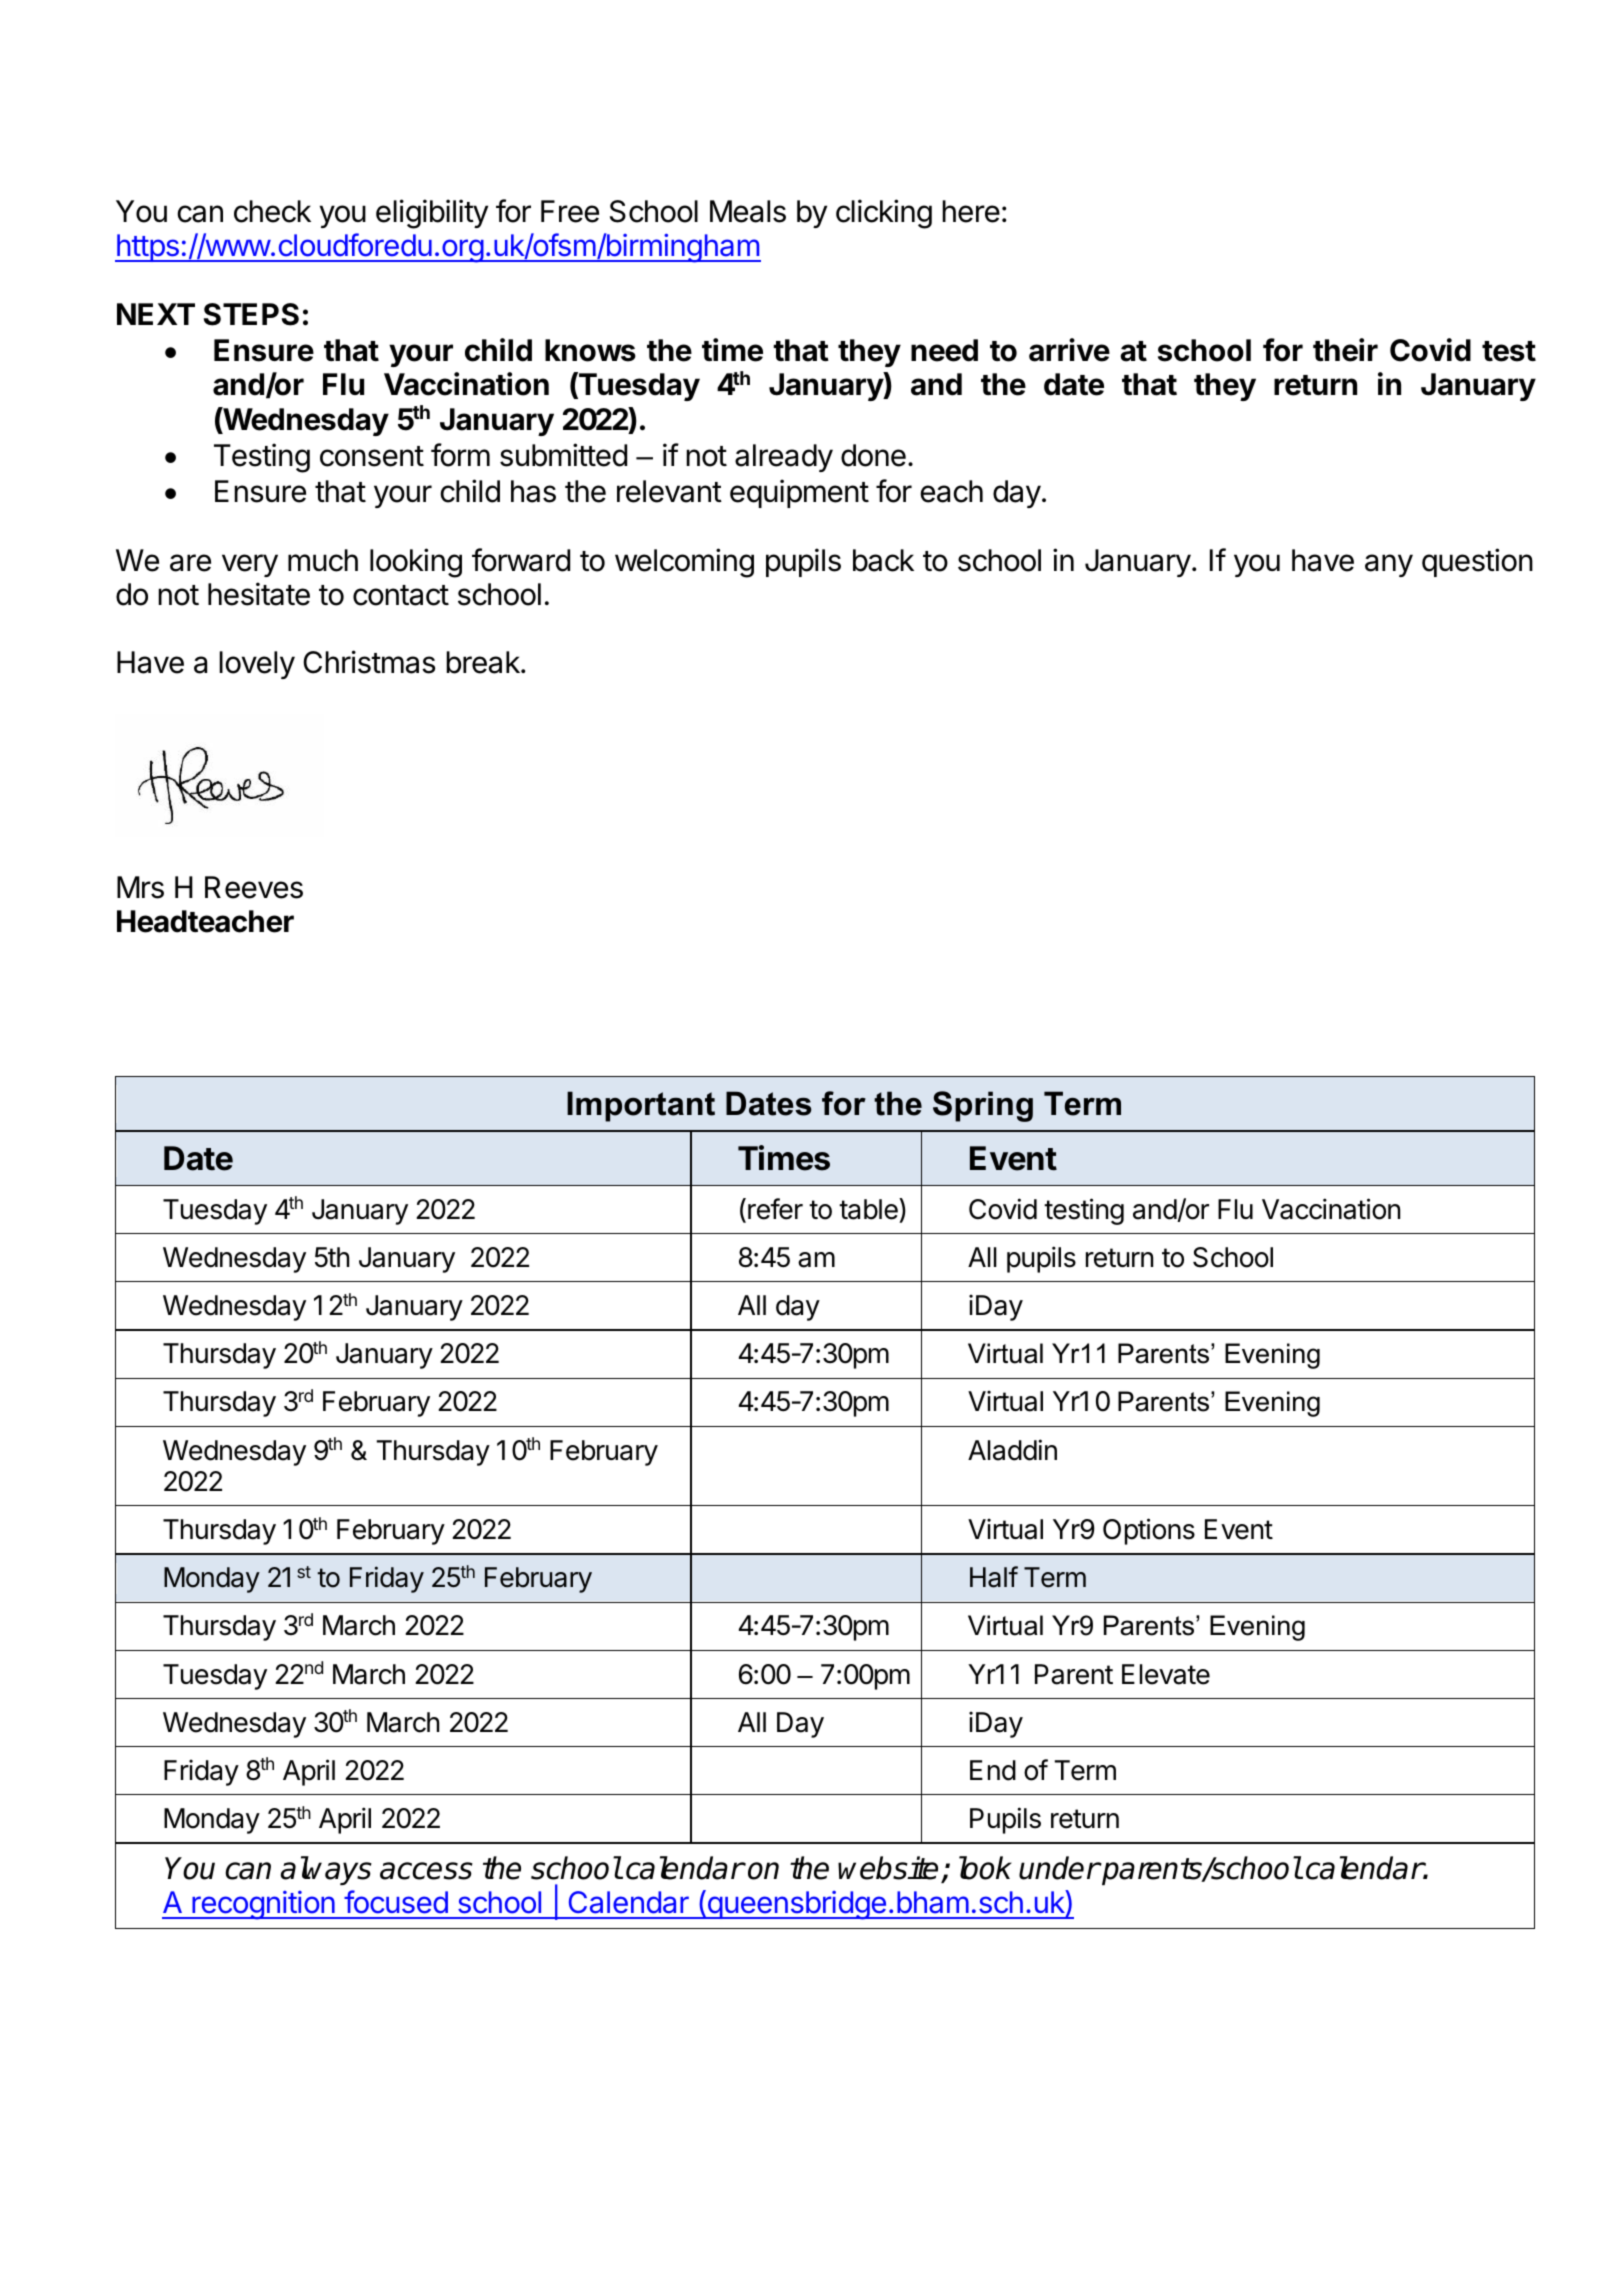 The height and width of the document is (2279, 1612). I want to click on any, so click(1389, 565).
